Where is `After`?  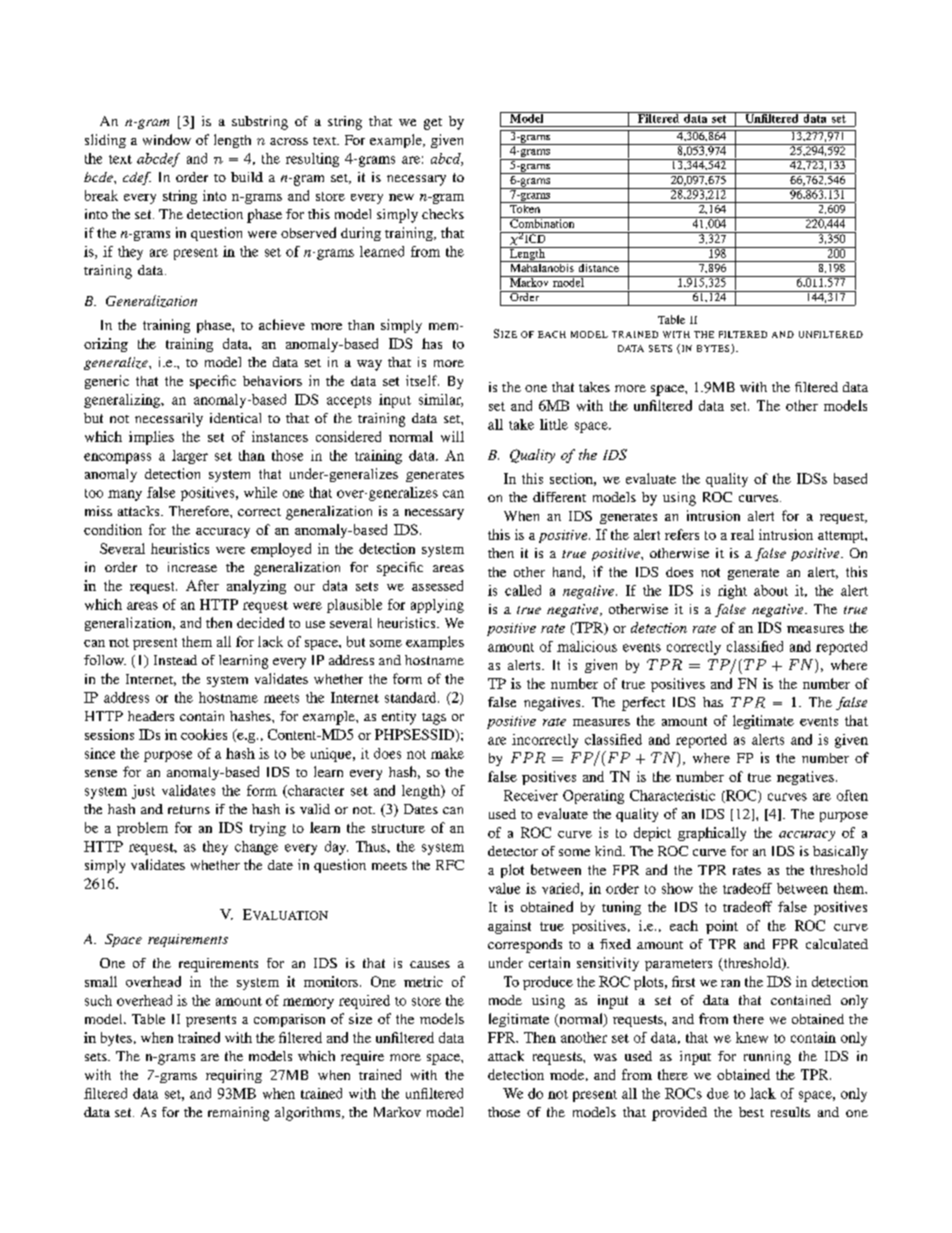
After is located at coordinates (202, 585).
